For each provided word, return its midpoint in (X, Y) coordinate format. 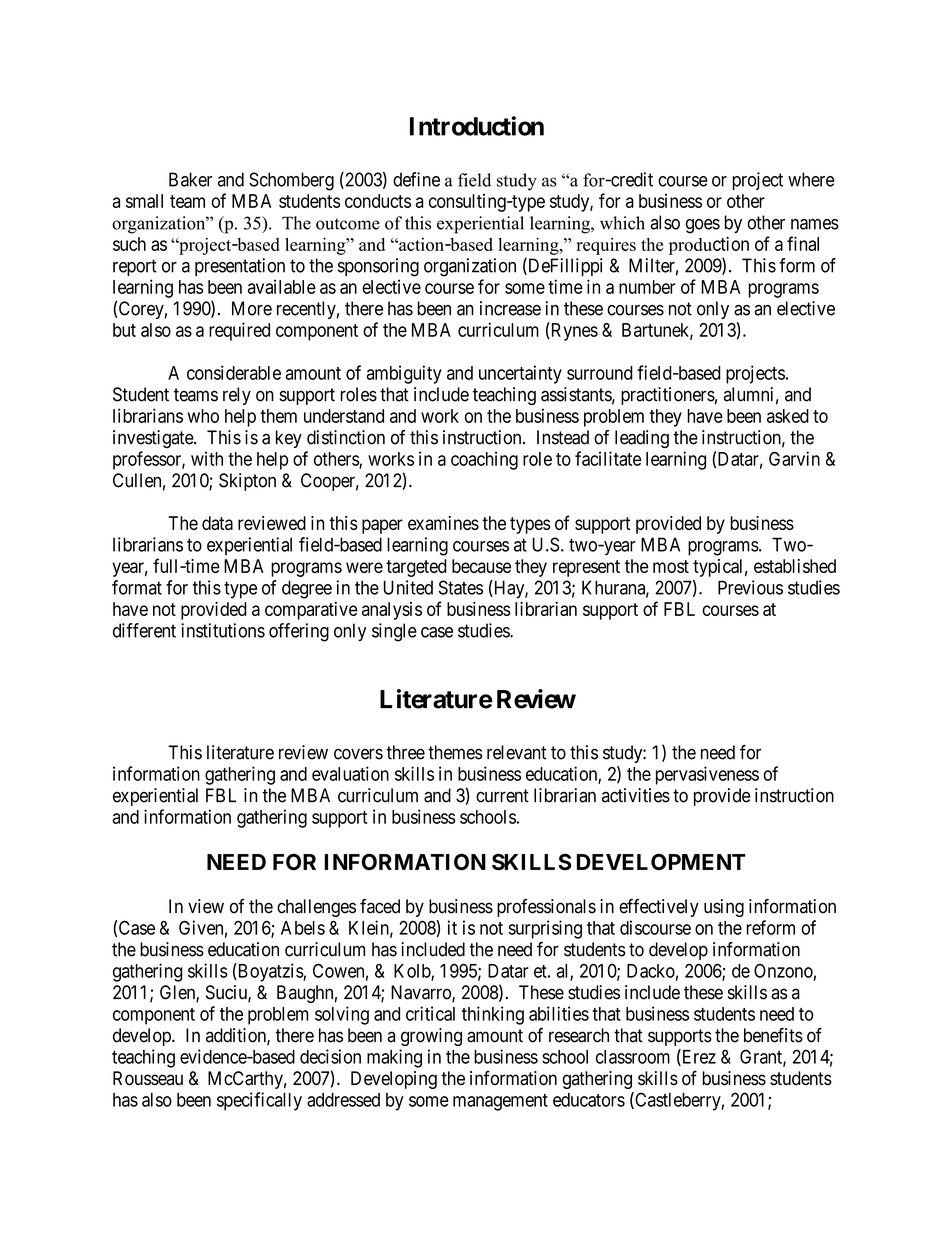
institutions (223, 630)
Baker (190, 179)
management (500, 1102)
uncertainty (520, 374)
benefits (773, 1035)
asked (788, 416)
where (811, 179)
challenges (316, 908)
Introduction (477, 126)
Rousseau (148, 1078)
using (724, 908)
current (502, 796)
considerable (234, 372)
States (461, 587)
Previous (750, 587)
